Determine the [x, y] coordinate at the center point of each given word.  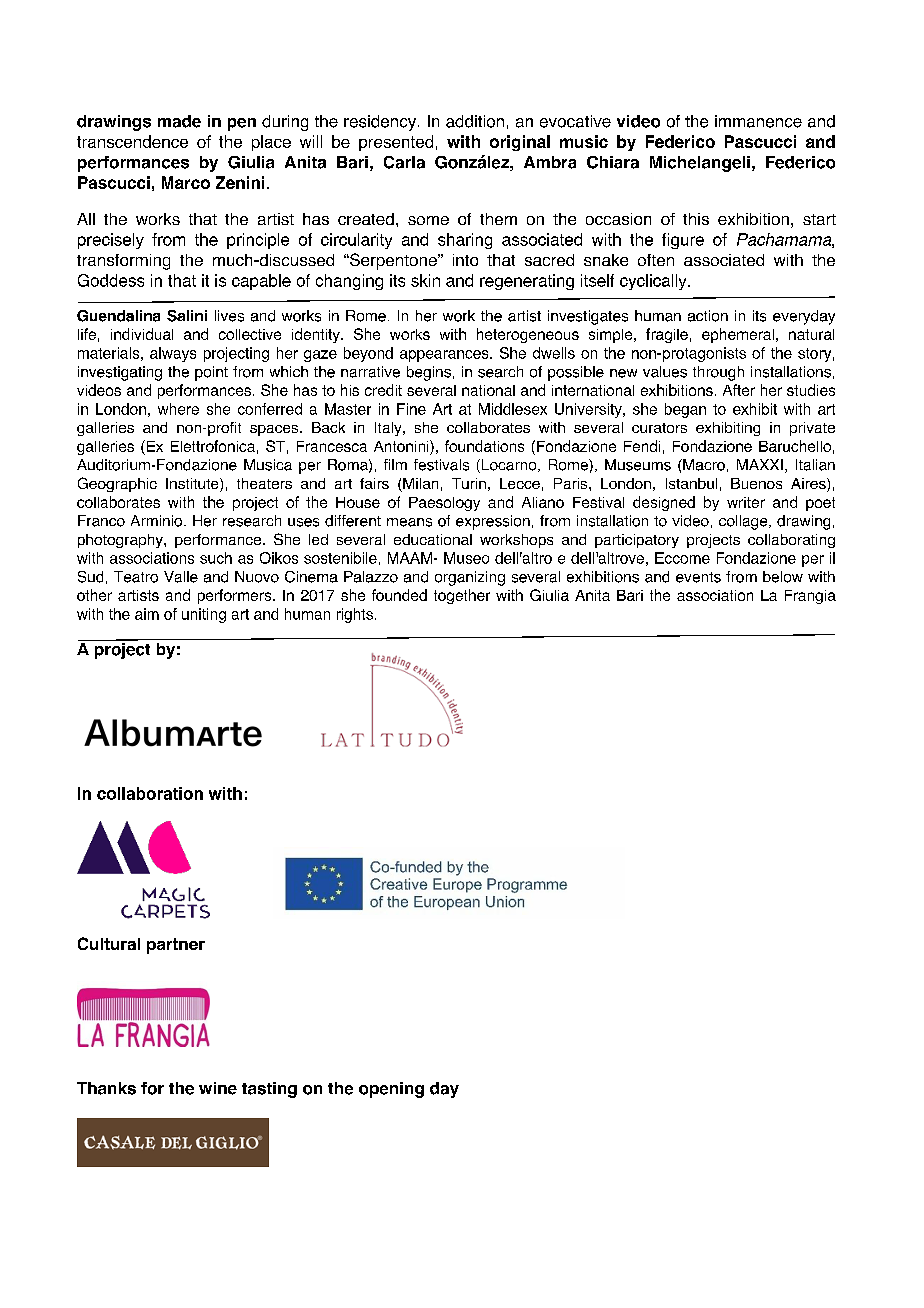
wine [218, 1088]
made [179, 121]
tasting [269, 1090]
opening [391, 1090]
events [698, 577]
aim [147, 614]
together [462, 596]
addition [475, 121]
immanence [758, 121]
